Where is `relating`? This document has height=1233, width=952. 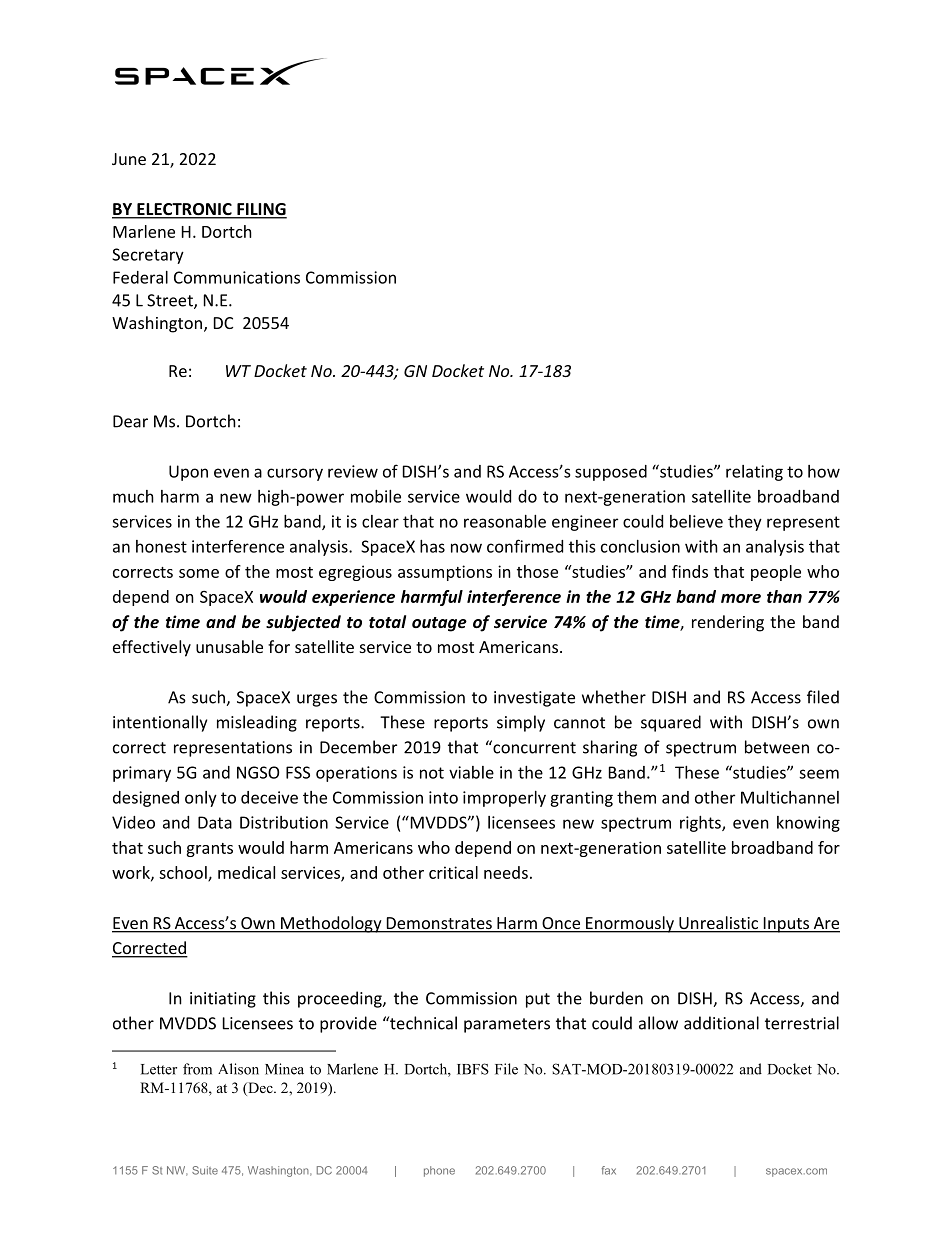 relating is located at coordinates (754, 473).
